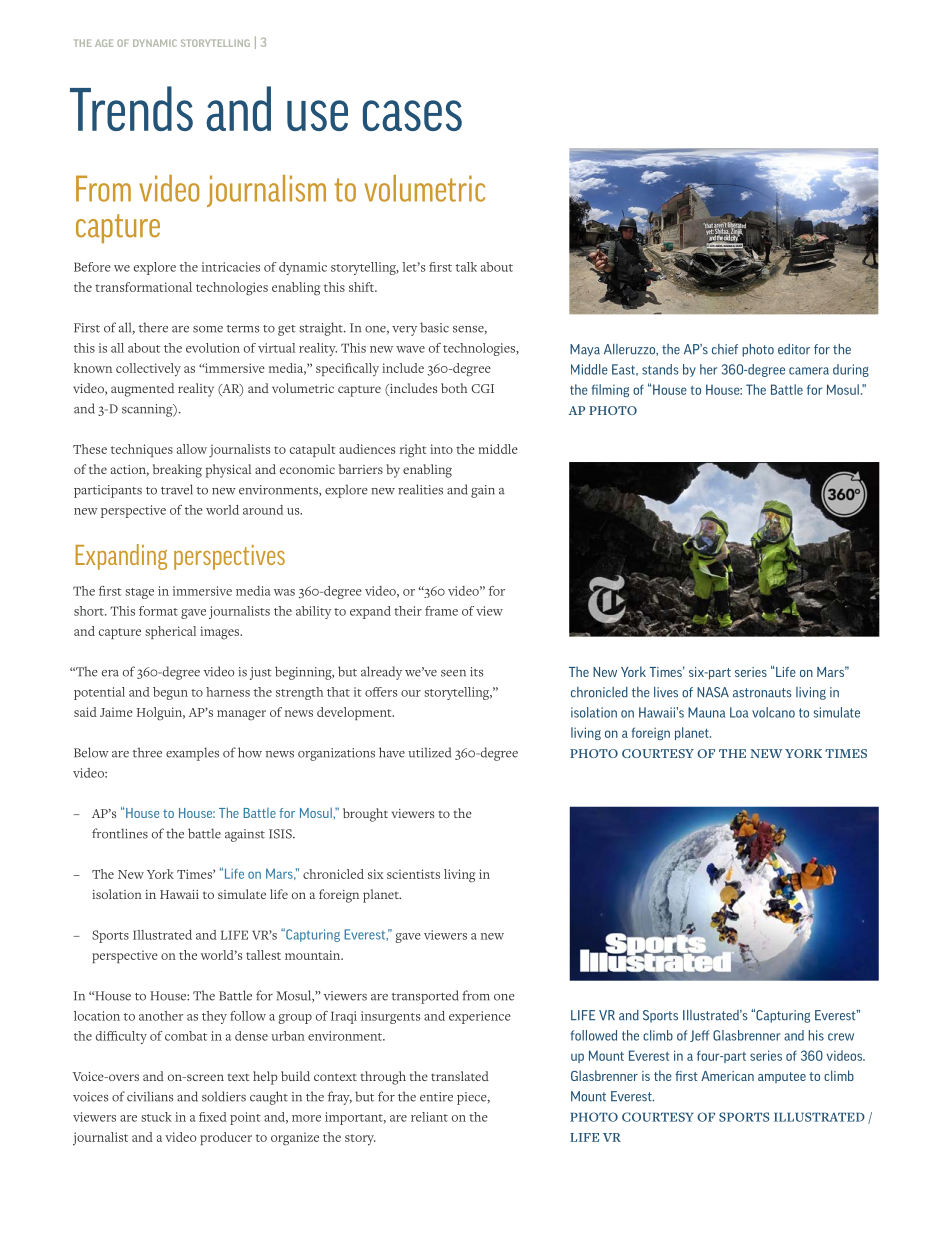 This image has width=952, height=1233. Describe the element at coordinates (429, 752) in the image. I see `utilized` at that location.
